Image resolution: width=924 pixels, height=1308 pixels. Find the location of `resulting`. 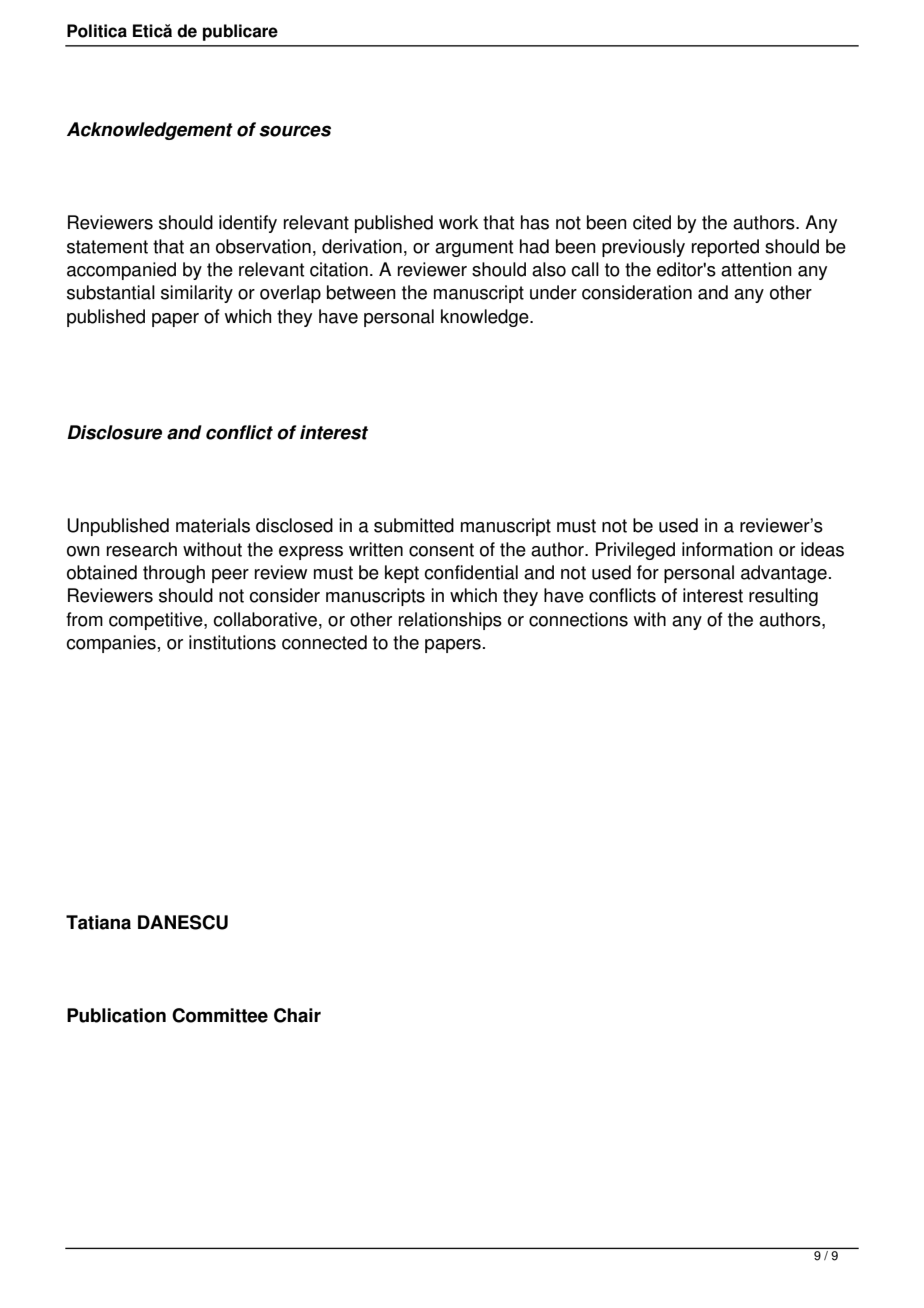

resulting is located at coordinates (783, 597).
